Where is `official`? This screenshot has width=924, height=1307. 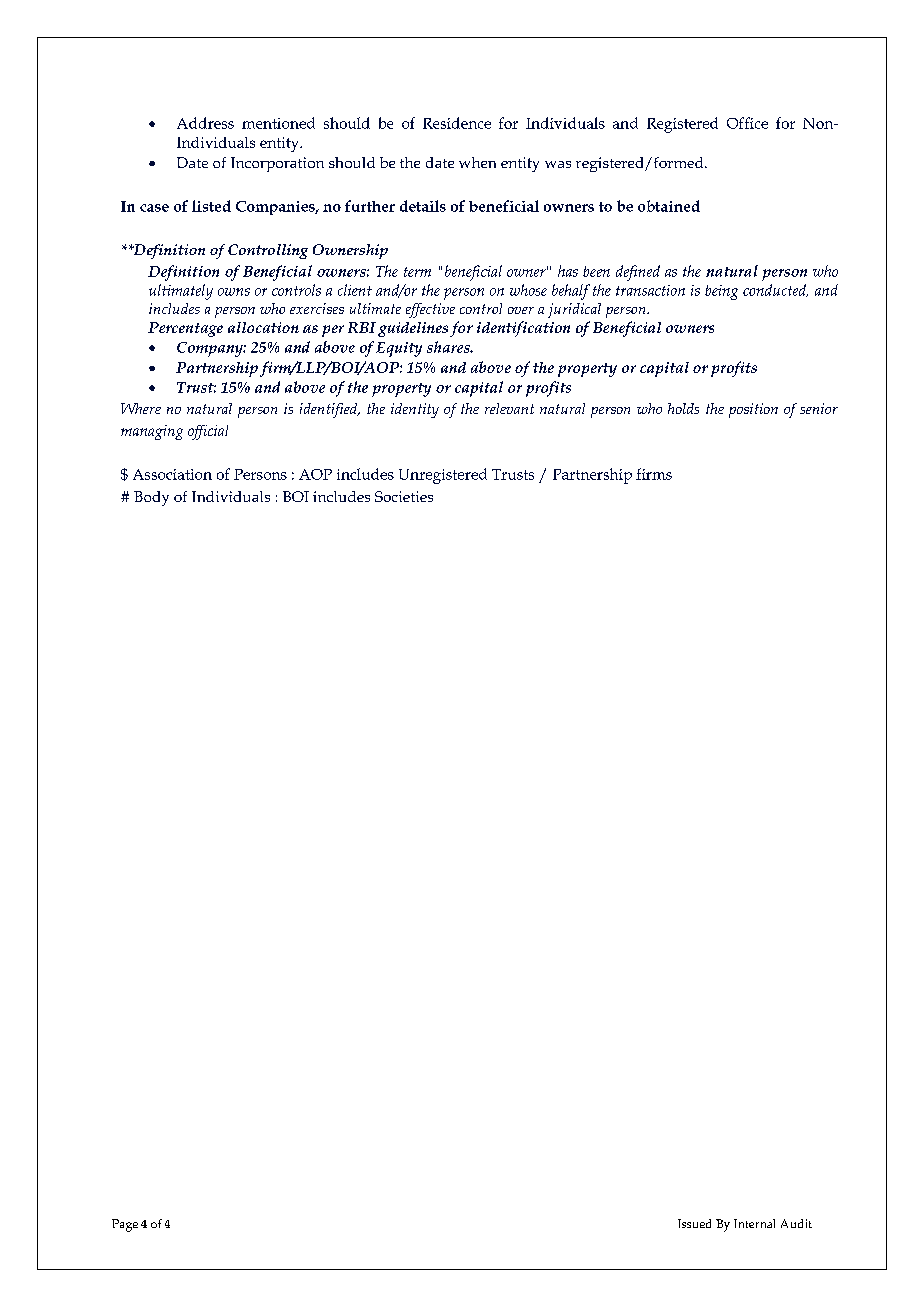
official is located at coordinates (208, 432).
